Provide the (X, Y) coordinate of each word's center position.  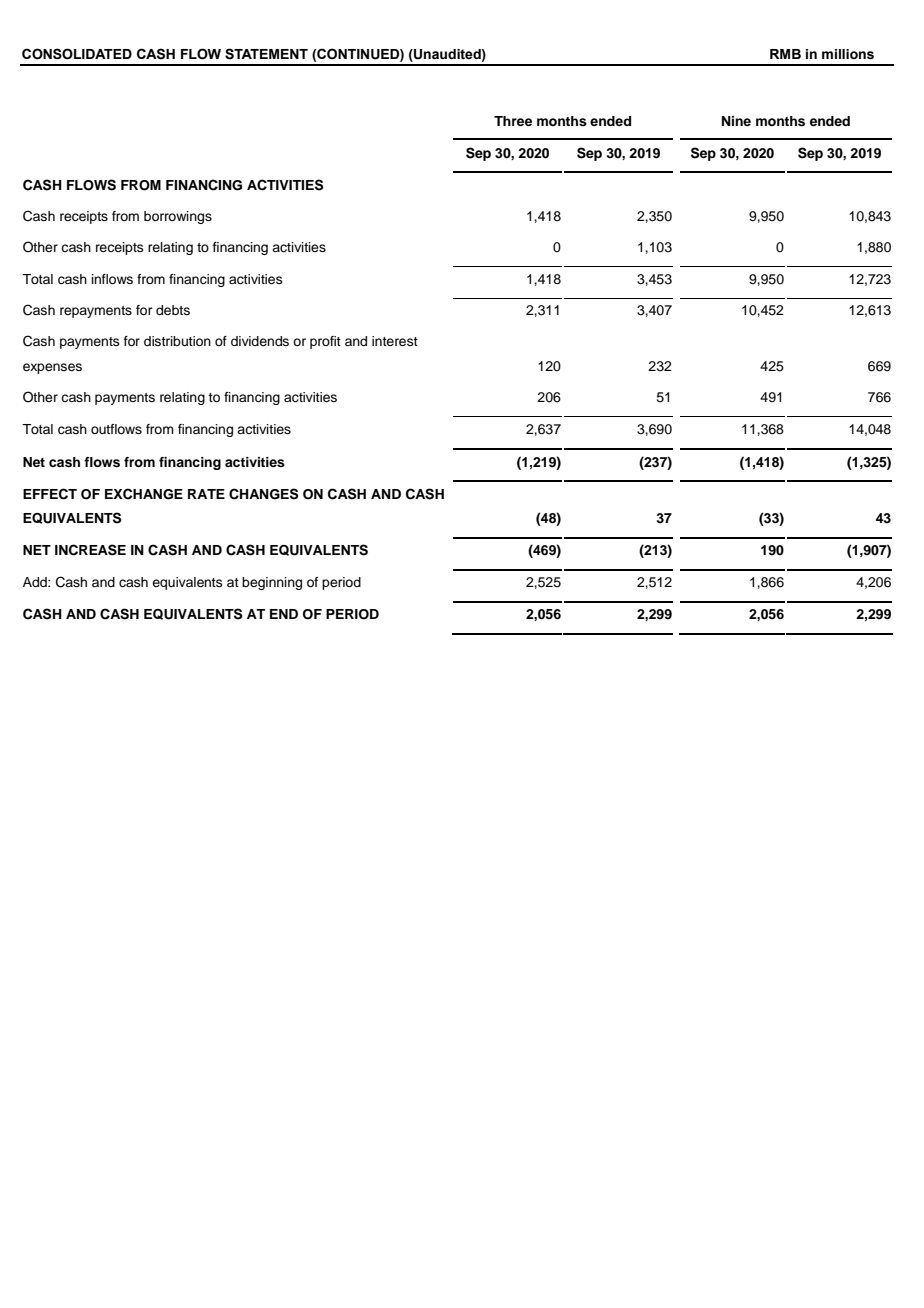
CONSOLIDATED (77, 54)
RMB (785, 54)
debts (173, 310)
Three (513, 121)
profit (325, 342)
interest (395, 341)
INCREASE (90, 550)
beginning (272, 583)
